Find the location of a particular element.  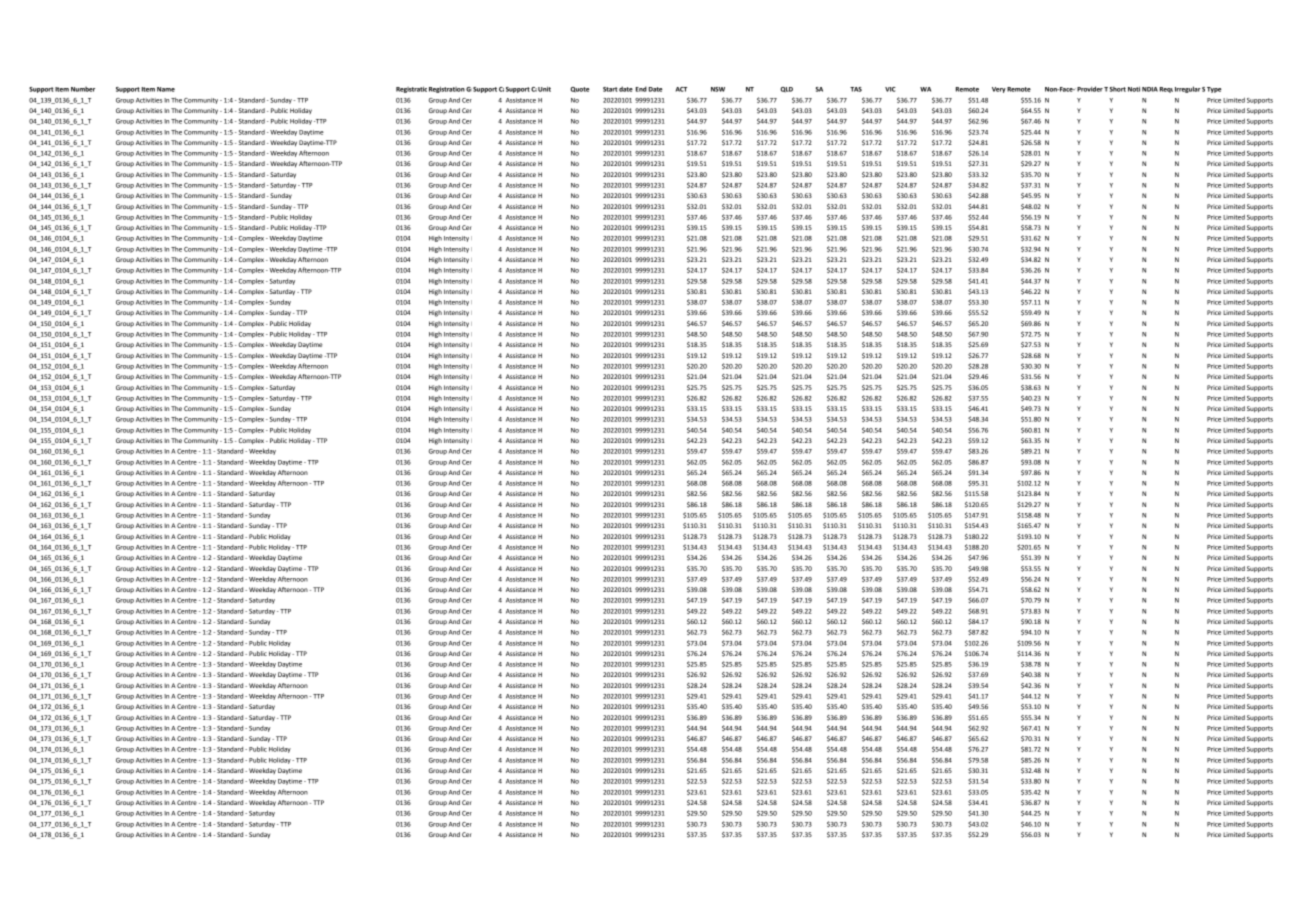

End is located at coordinates (641, 89).
